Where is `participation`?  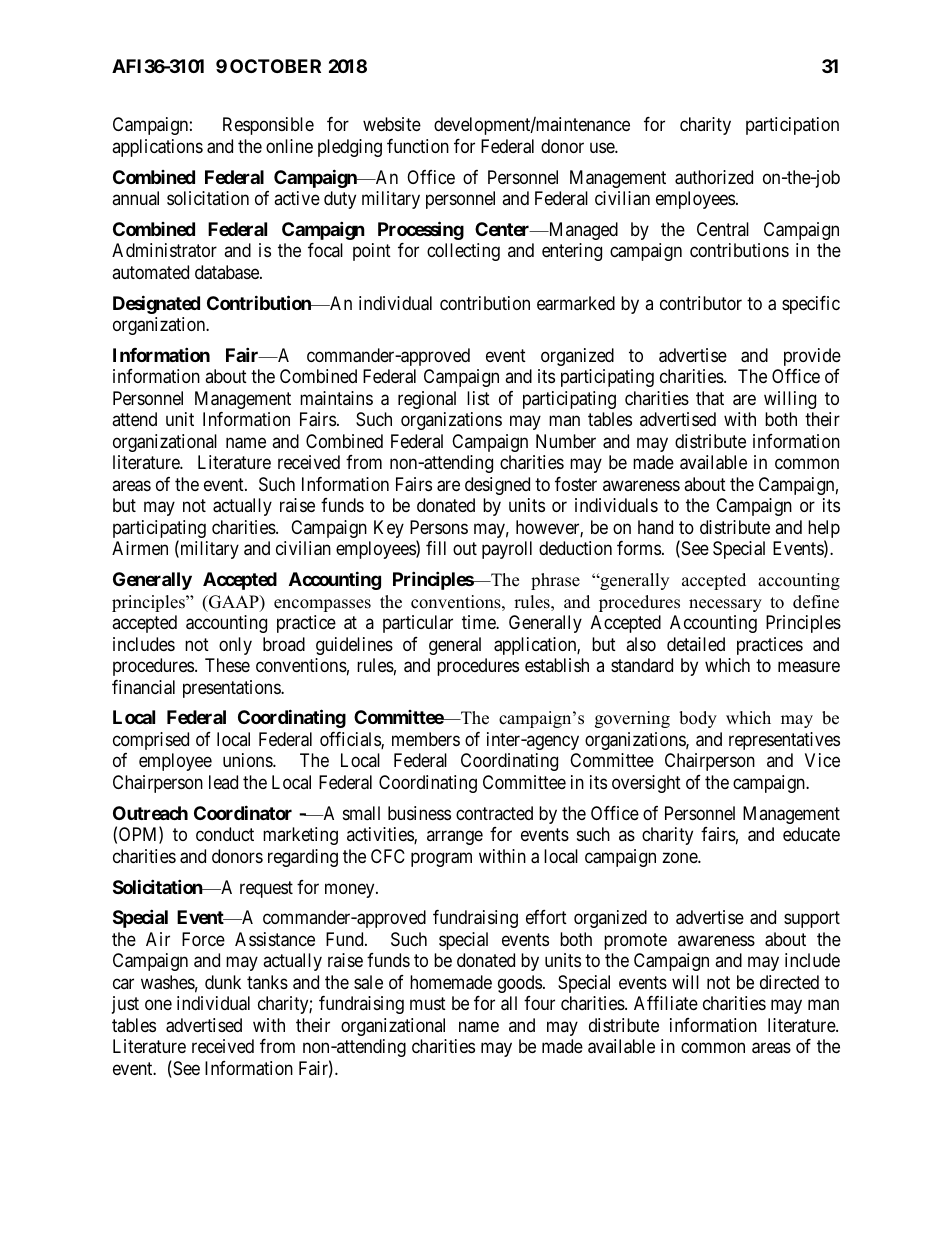
participation is located at coordinates (792, 126).
